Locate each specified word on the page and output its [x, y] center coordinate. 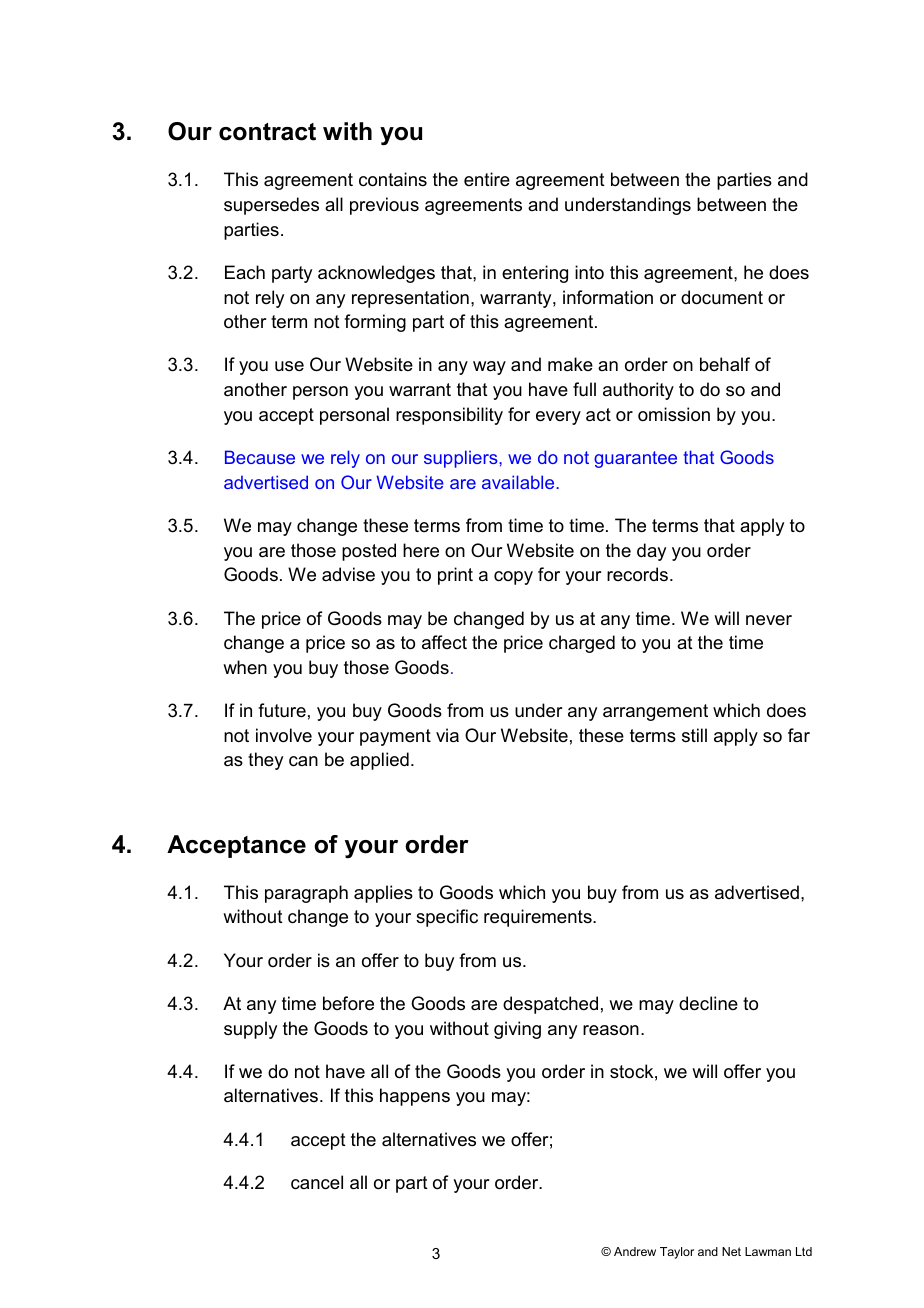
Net [731, 1251]
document [722, 297]
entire [487, 179]
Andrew [635, 1251]
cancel [317, 1182]
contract [267, 132]
